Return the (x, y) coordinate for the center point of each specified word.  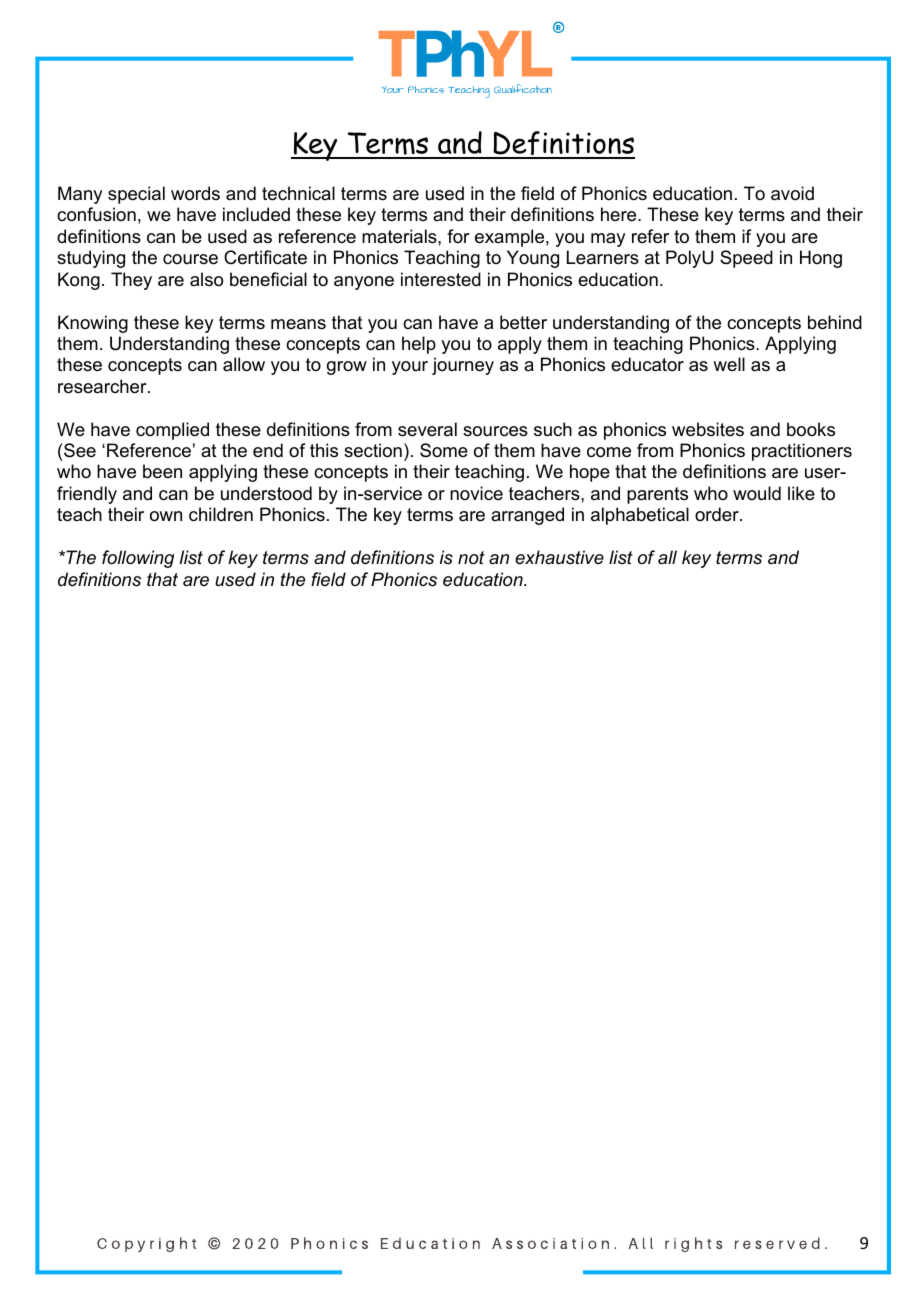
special (136, 195)
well (729, 364)
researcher (103, 386)
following (138, 559)
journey (463, 366)
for (458, 236)
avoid (792, 193)
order (718, 514)
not (471, 557)
